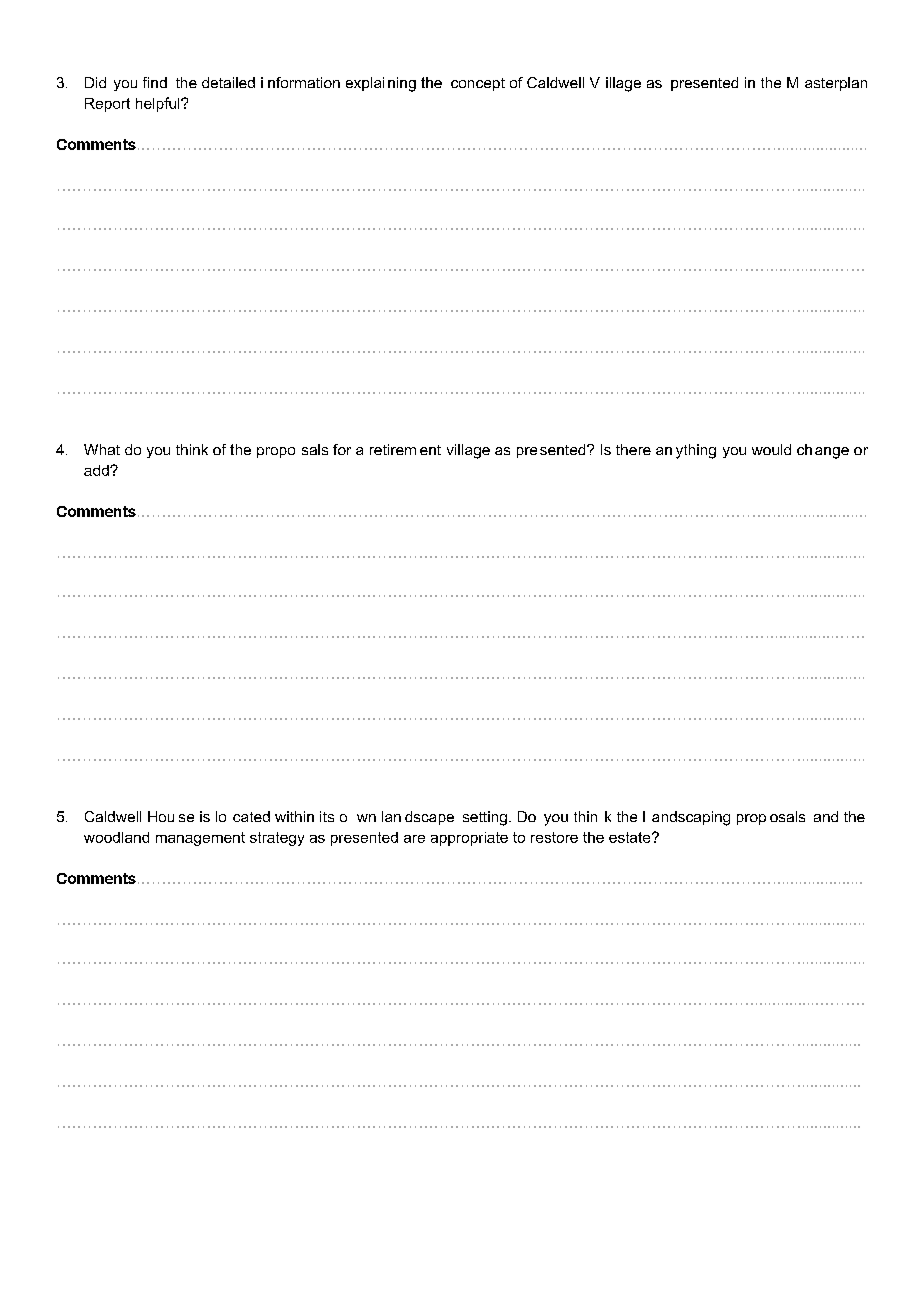 The height and width of the screenshot is (1308, 924). I want to click on helpful, so click(159, 104).
